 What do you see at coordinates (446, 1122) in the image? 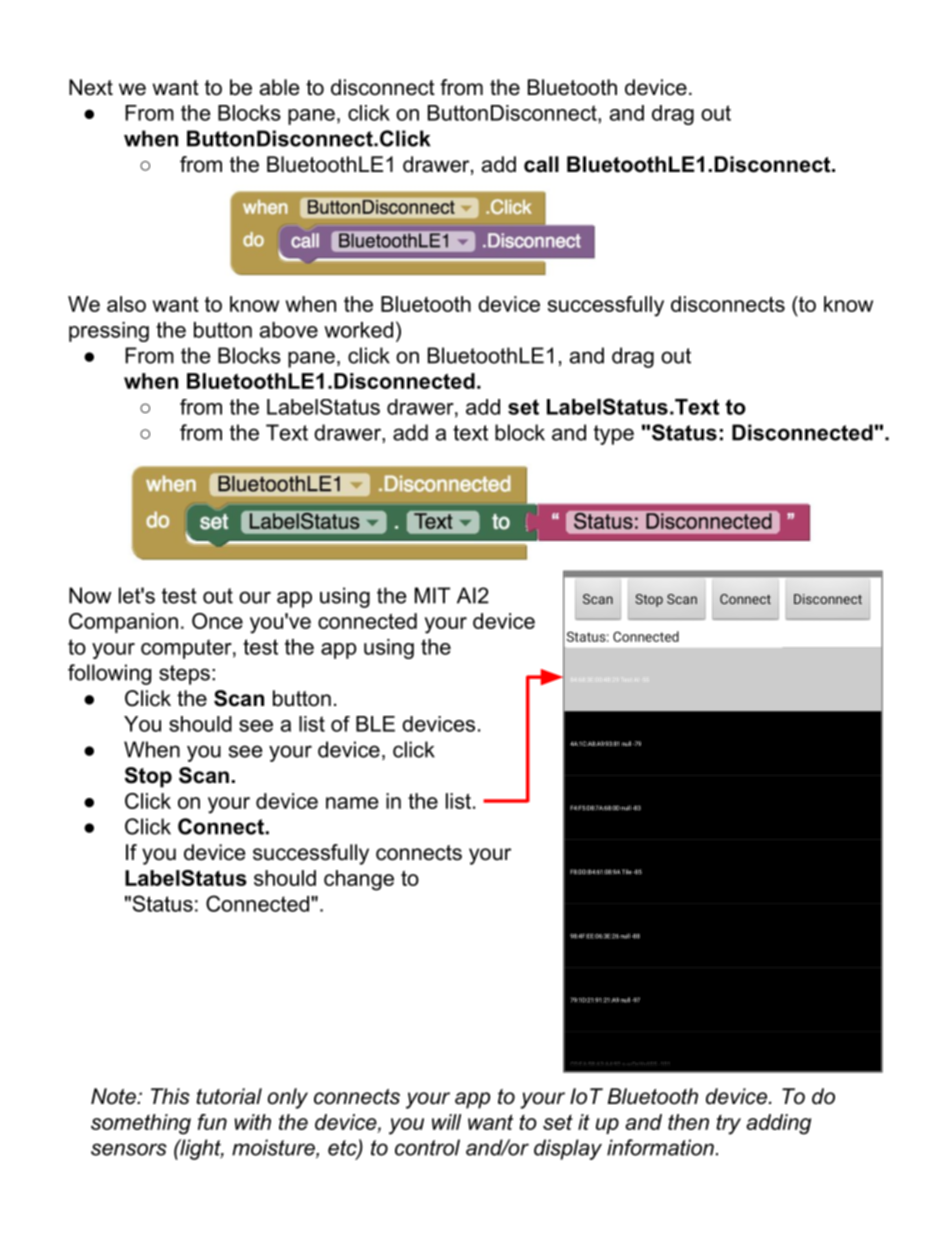
I see `will` at bounding box center [446, 1122].
